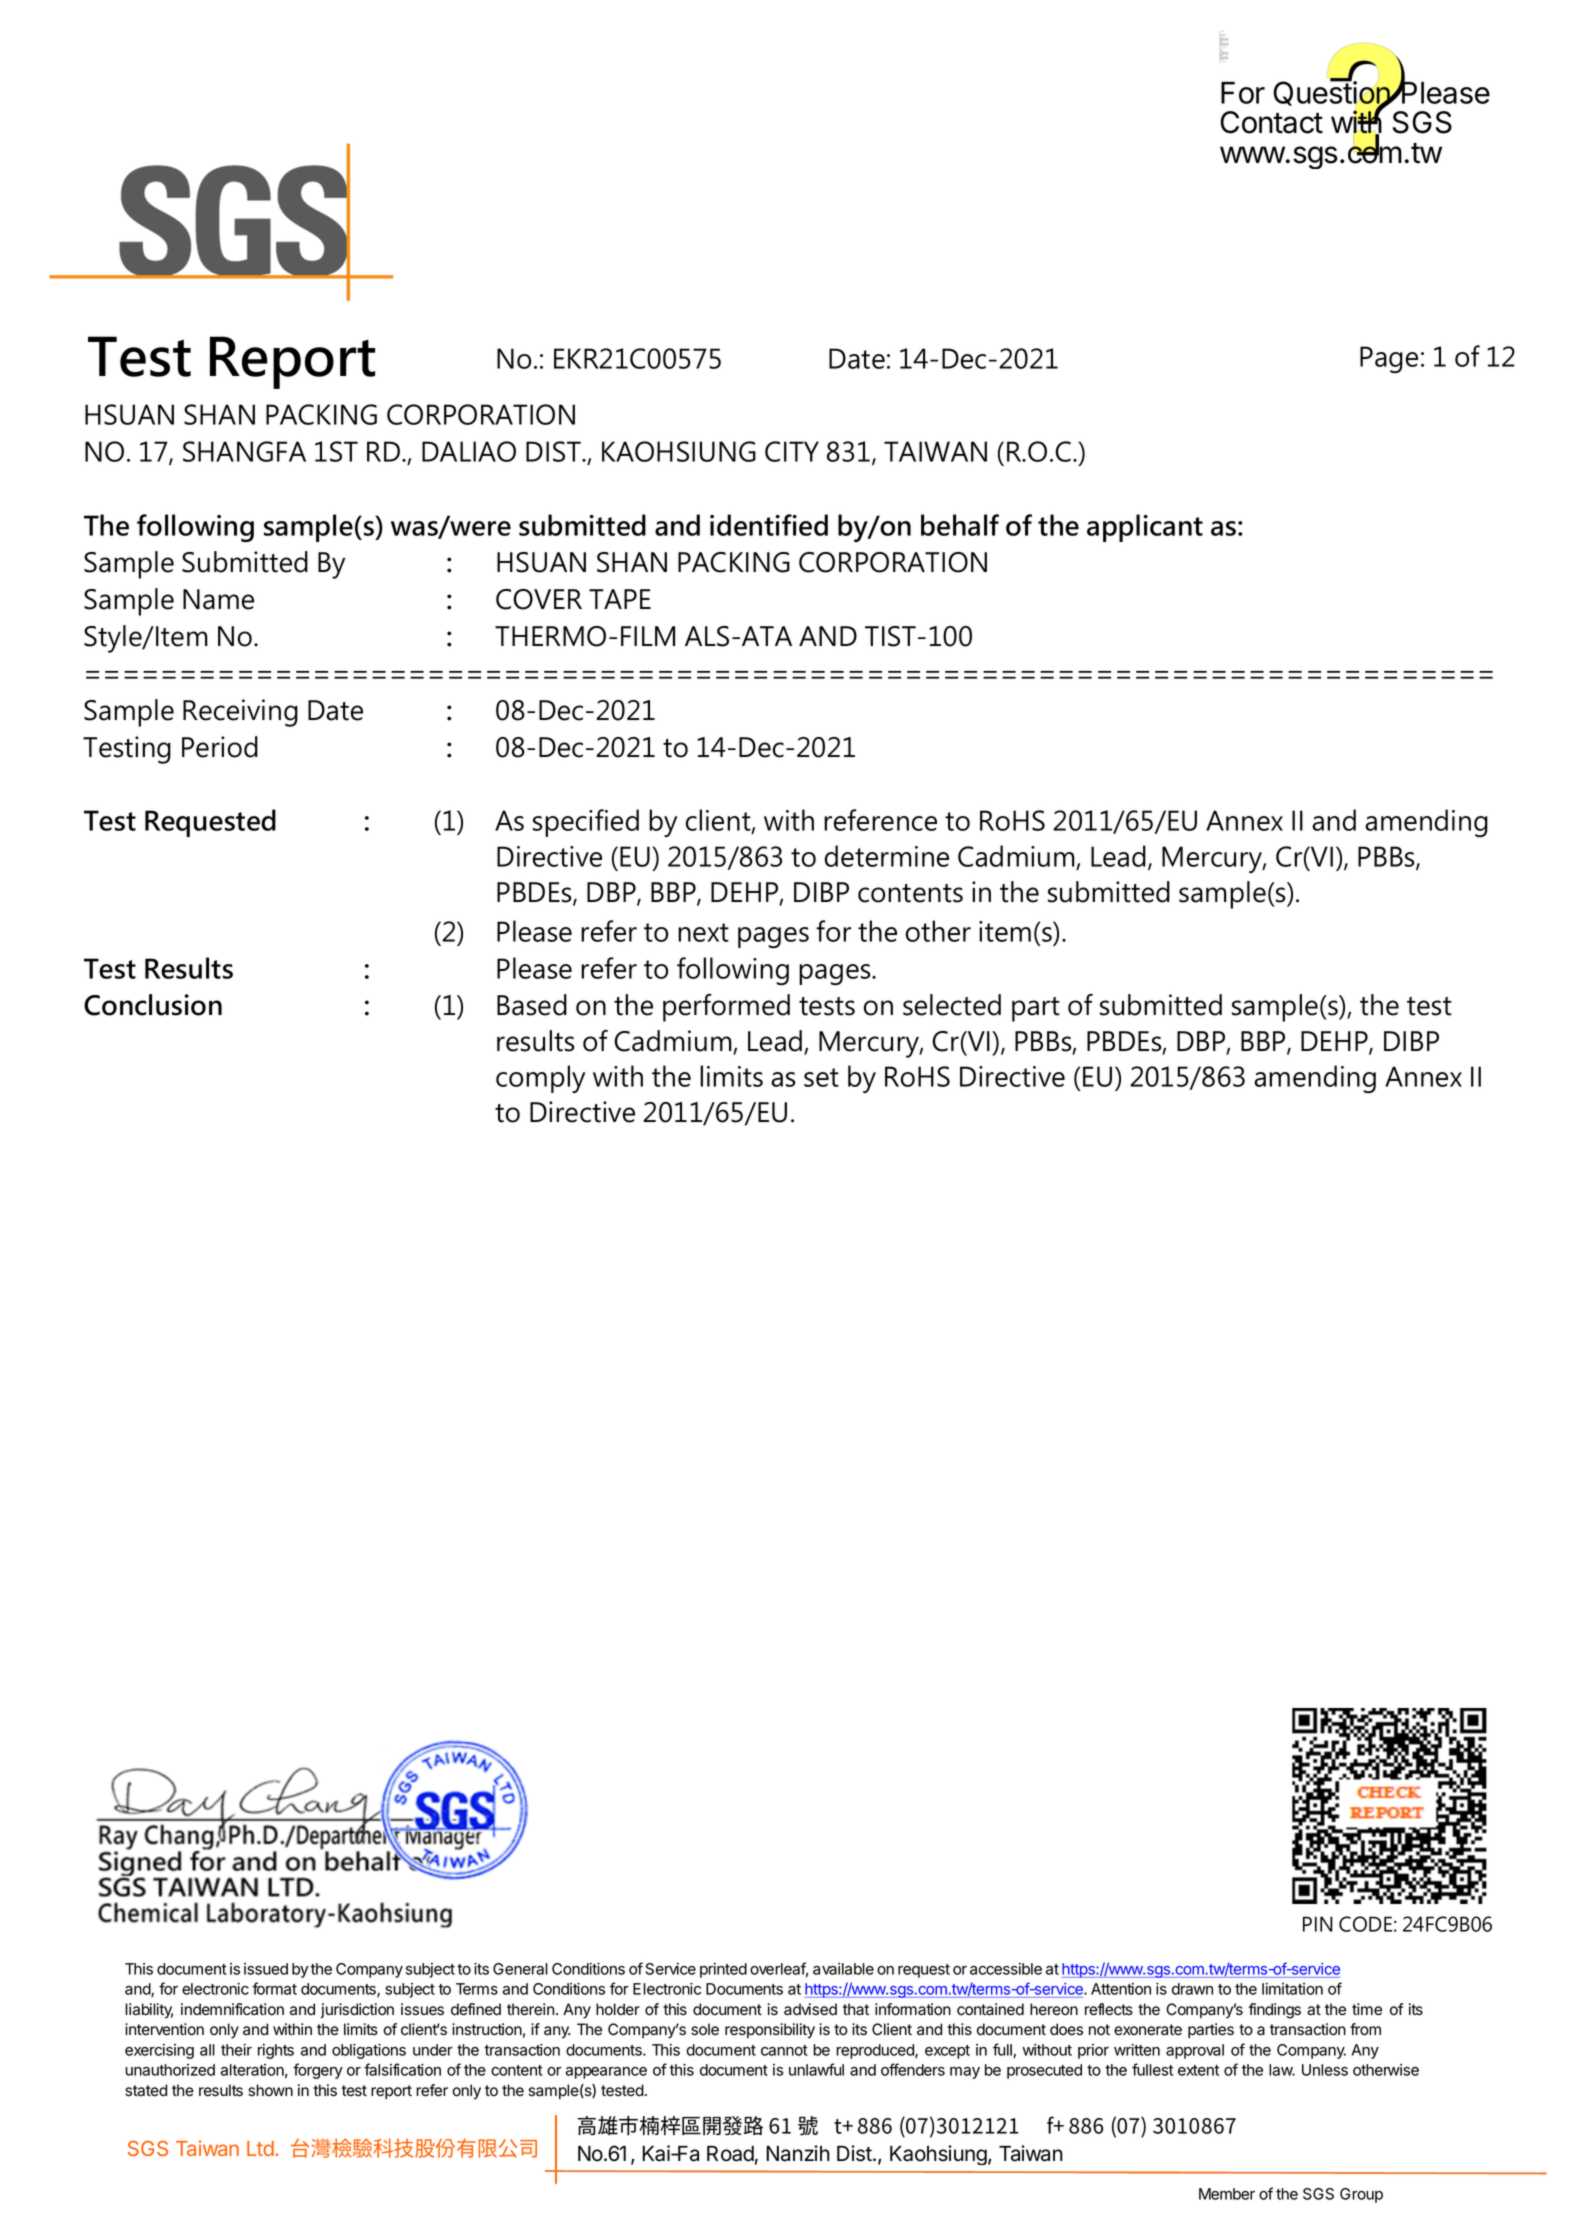 This image has height=2232, width=1578. Describe the element at coordinates (1145, 528) in the image. I see `applicant` at that location.
